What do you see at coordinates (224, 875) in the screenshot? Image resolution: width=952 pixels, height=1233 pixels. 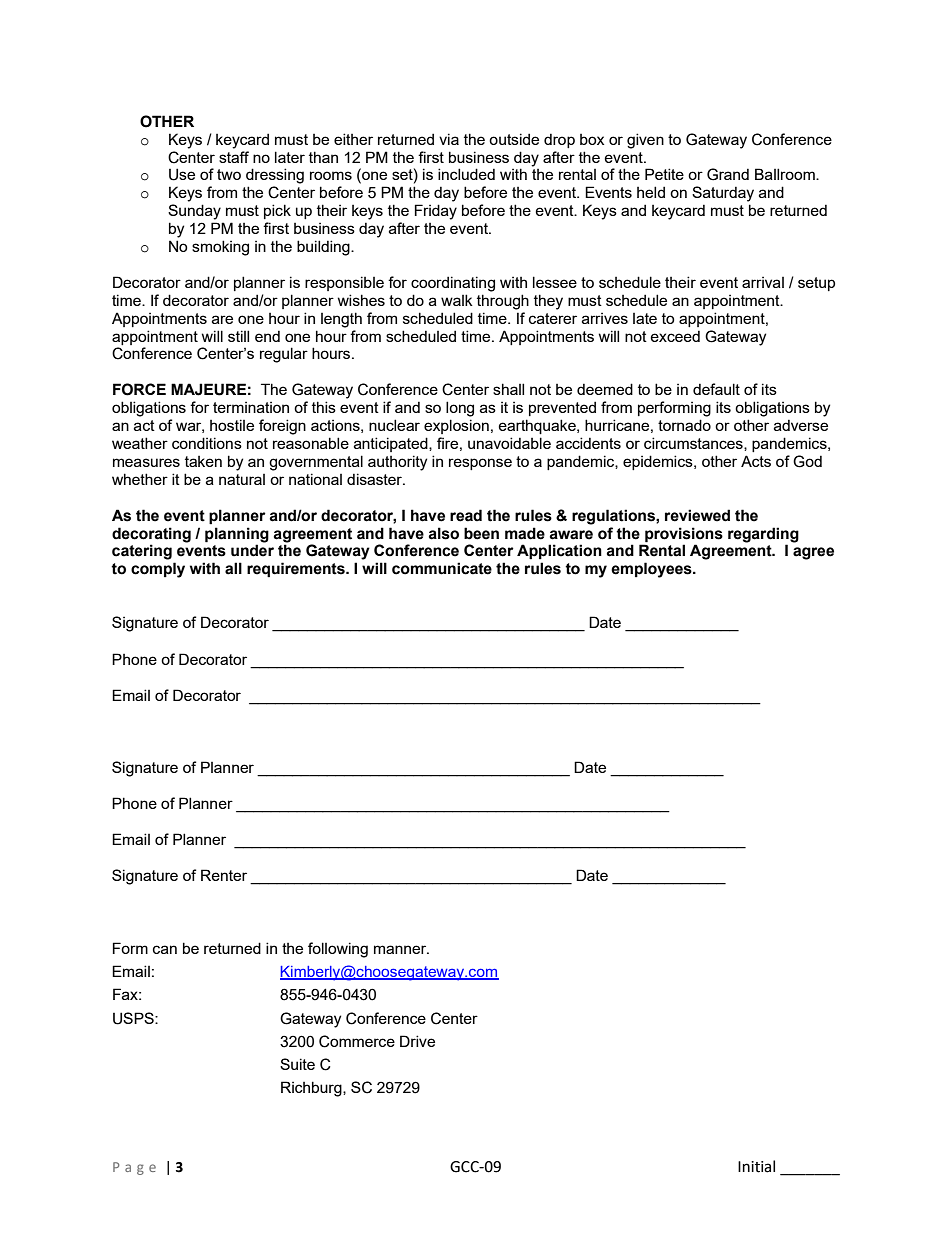 I see `Renter` at bounding box center [224, 875].
